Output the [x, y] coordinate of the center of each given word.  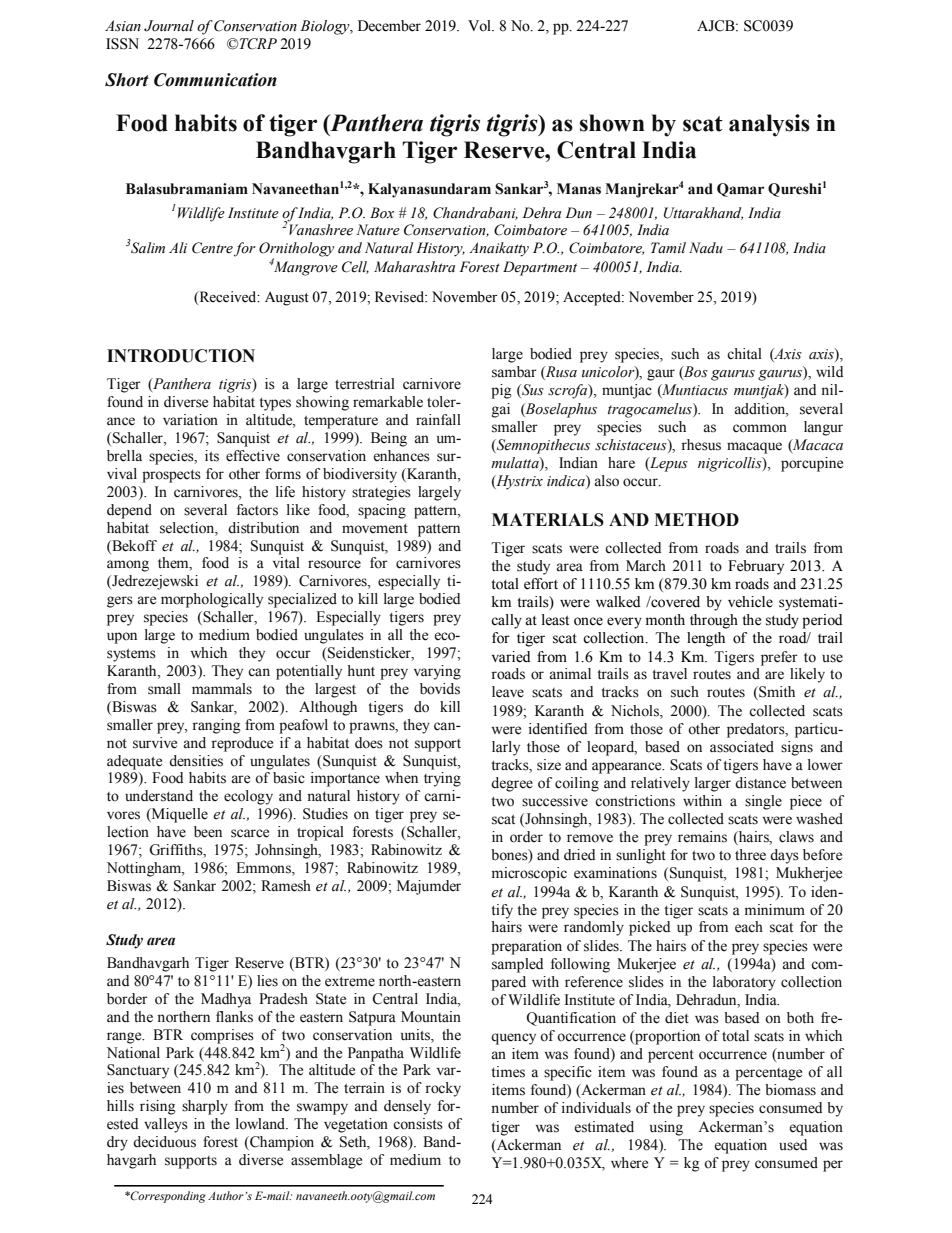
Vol [480, 26]
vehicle [750, 602]
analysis [769, 125]
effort [541, 584]
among [128, 566]
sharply [205, 1107]
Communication [215, 80]
